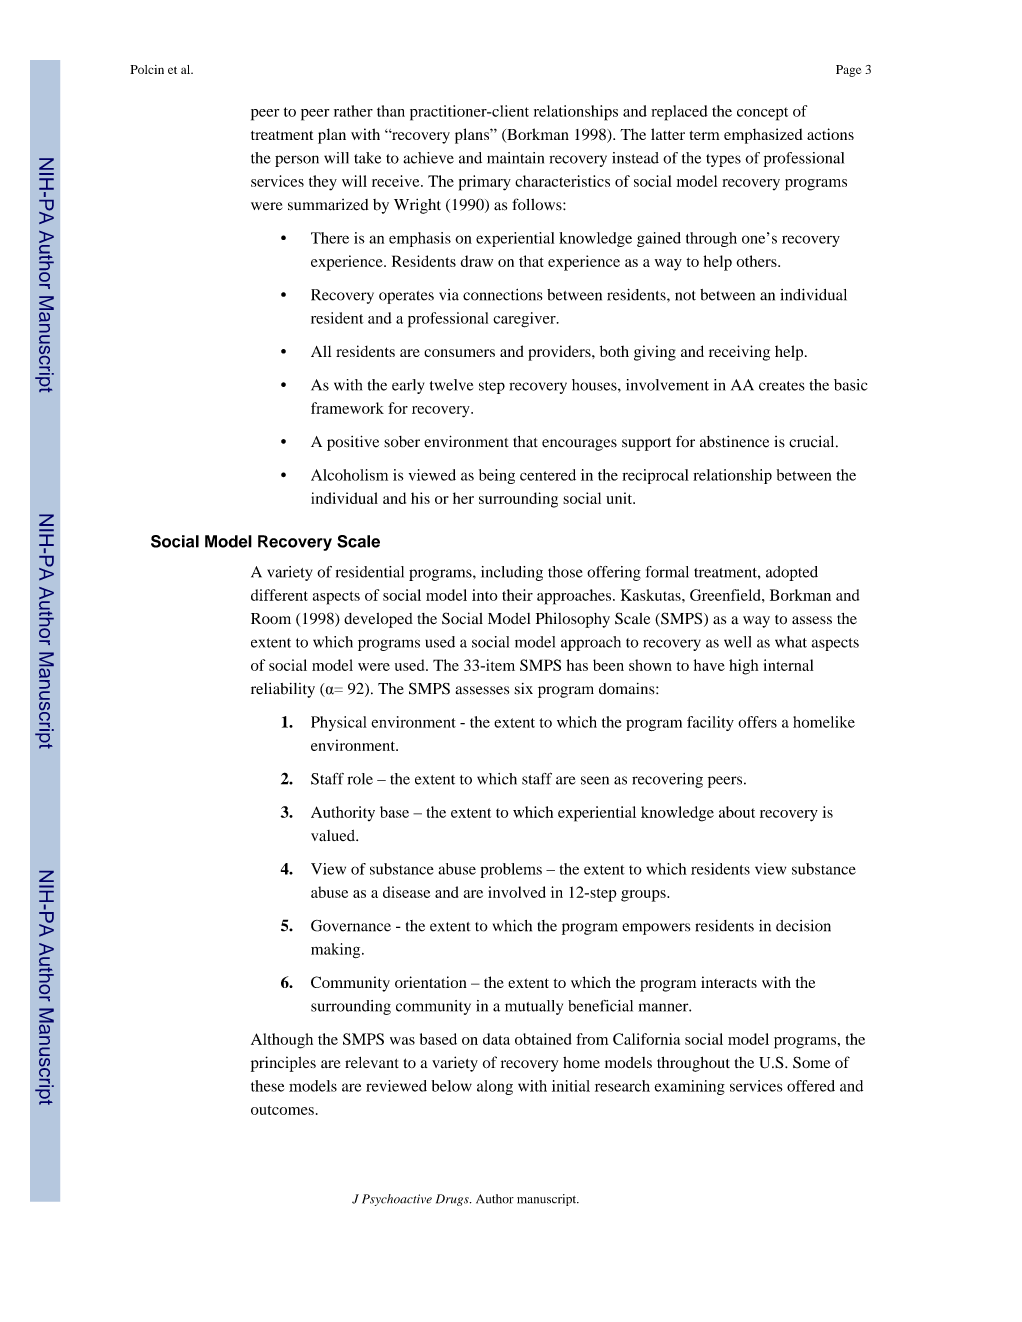  What do you see at coordinates (803, 926) in the screenshot?
I see `decision` at bounding box center [803, 926].
